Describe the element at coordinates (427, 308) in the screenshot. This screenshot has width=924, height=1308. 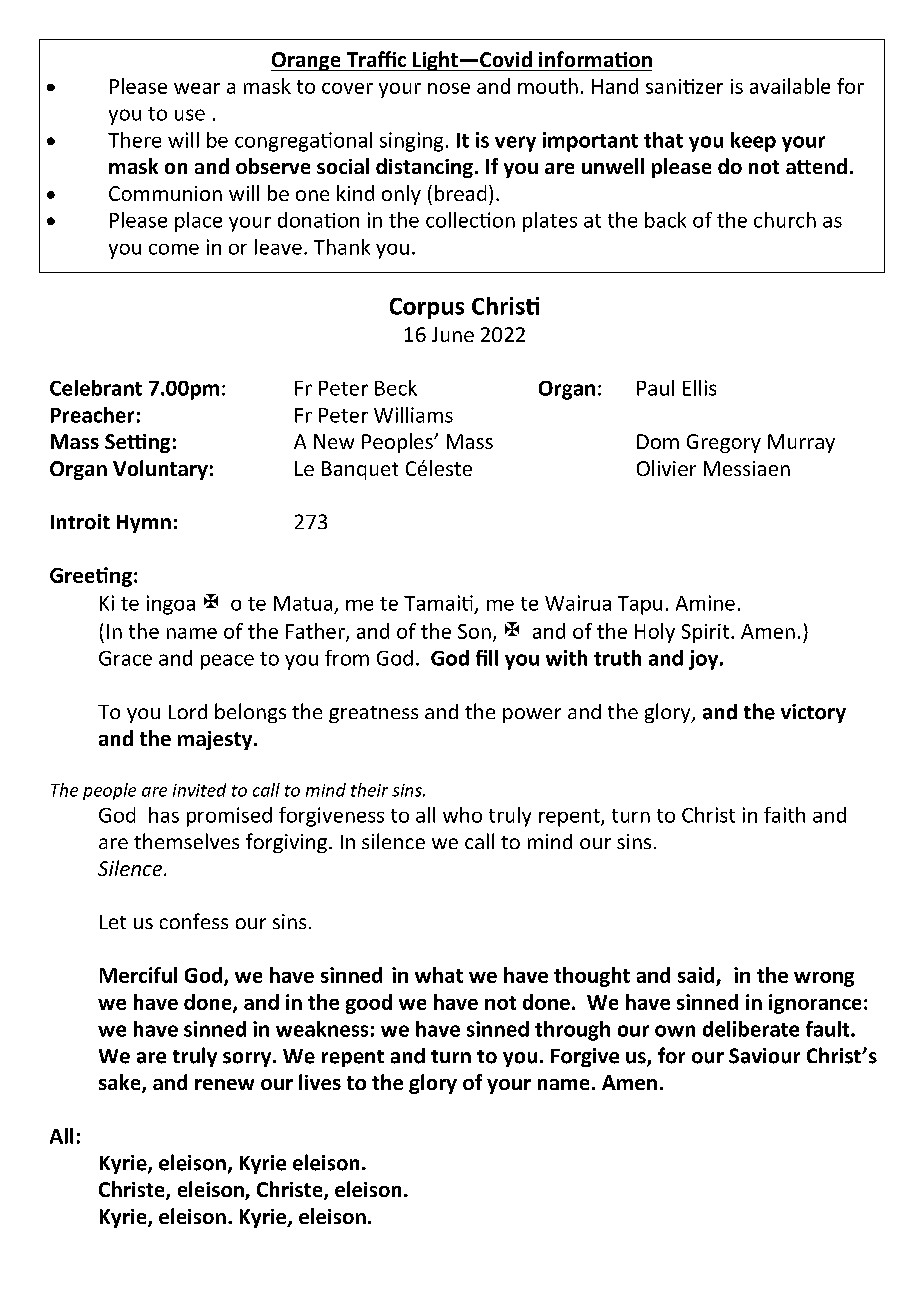
I see `Corpus` at that location.
